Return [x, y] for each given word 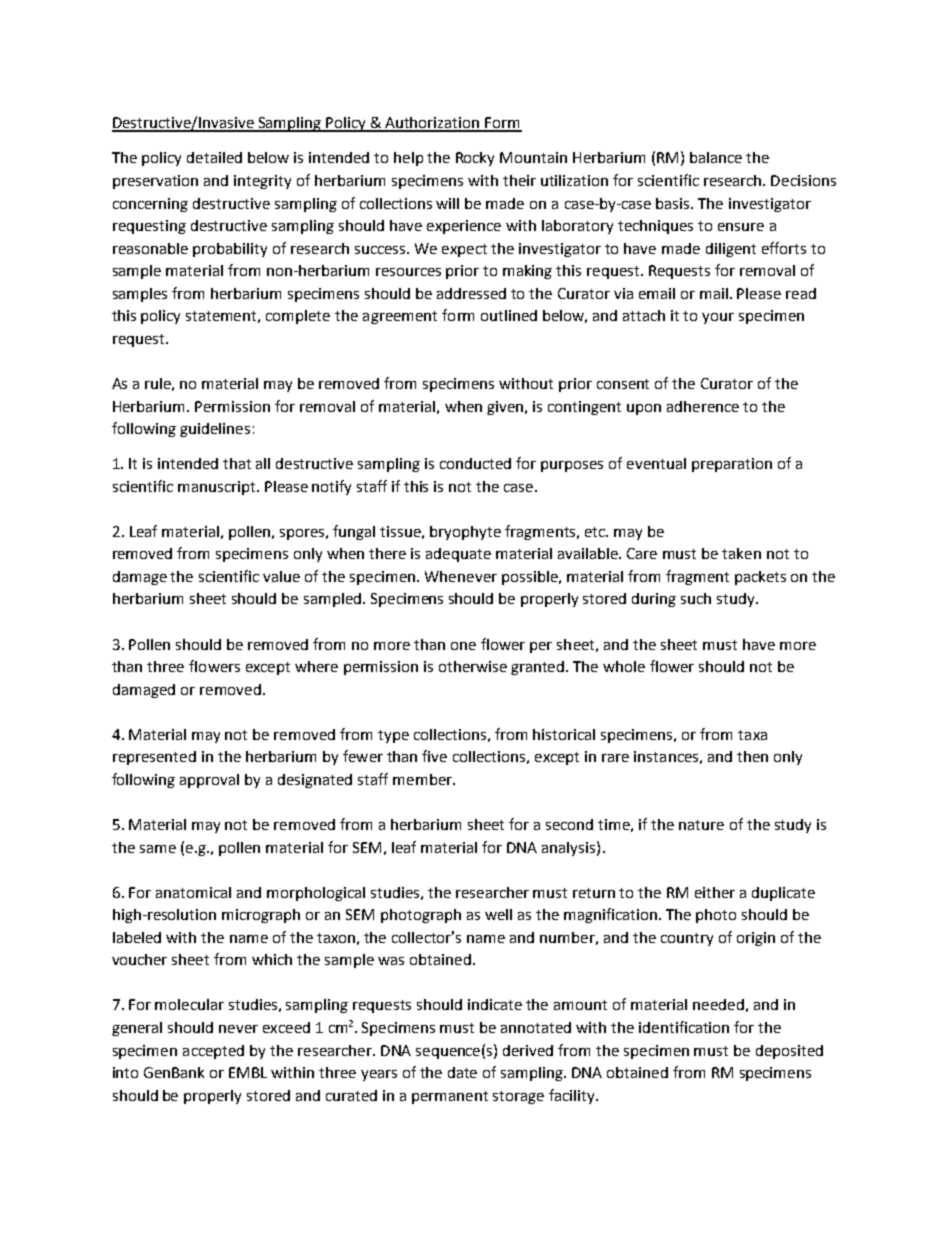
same [158, 849]
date [462, 1072]
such [696, 598]
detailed [214, 157]
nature [701, 825]
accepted [213, 1052]
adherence [703, 406]
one [463, 646]
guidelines [215, 430]
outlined [509, 315]
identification [684, 1027]
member [423, 779]
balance [716, 157]
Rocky [475, 159]
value [281, 576]
